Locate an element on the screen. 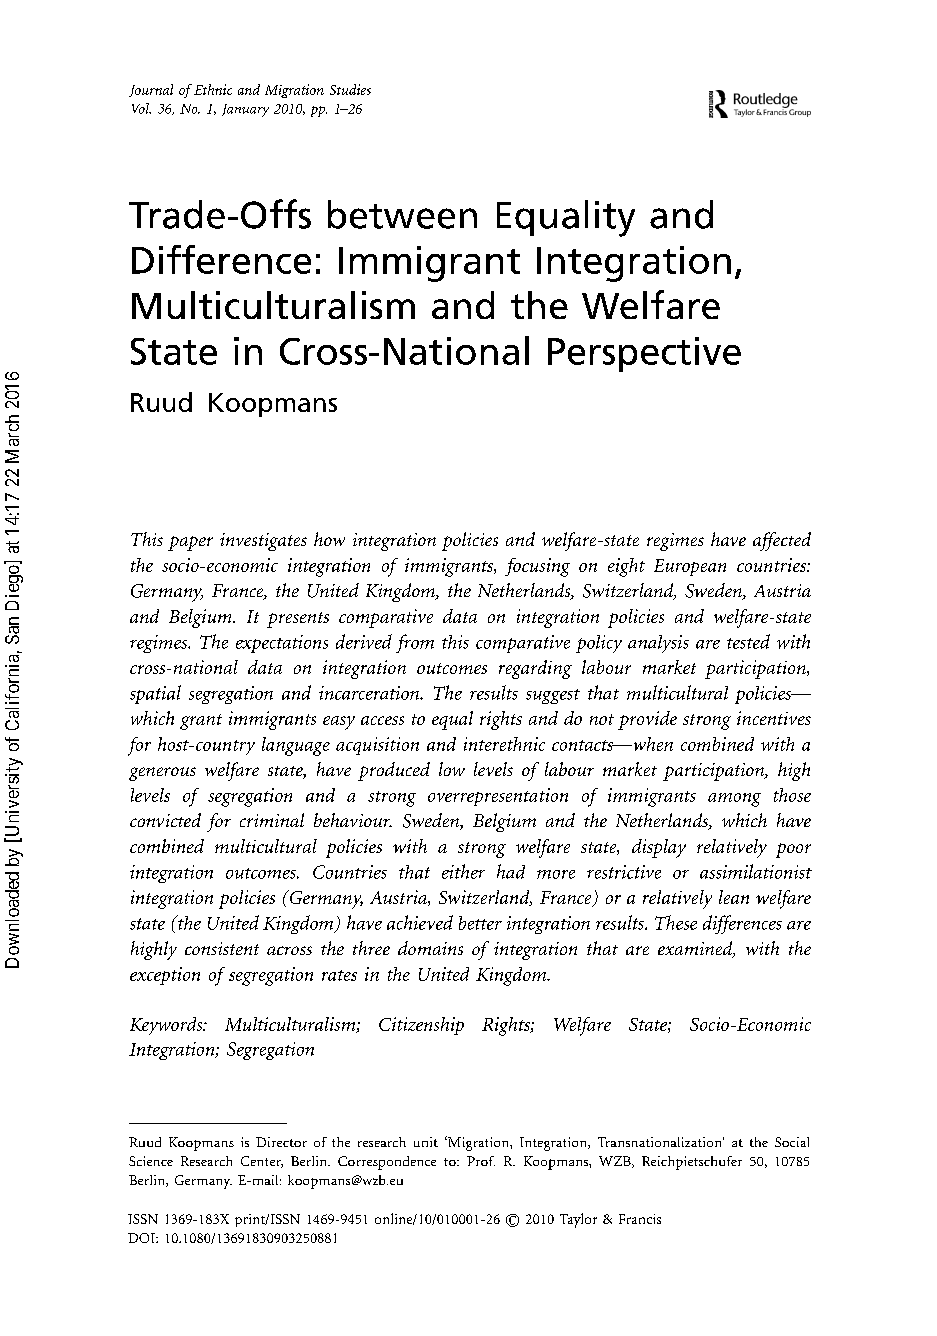 This screenshot has height=1336, width=937. Science is located at coordinates (151, 1161).
